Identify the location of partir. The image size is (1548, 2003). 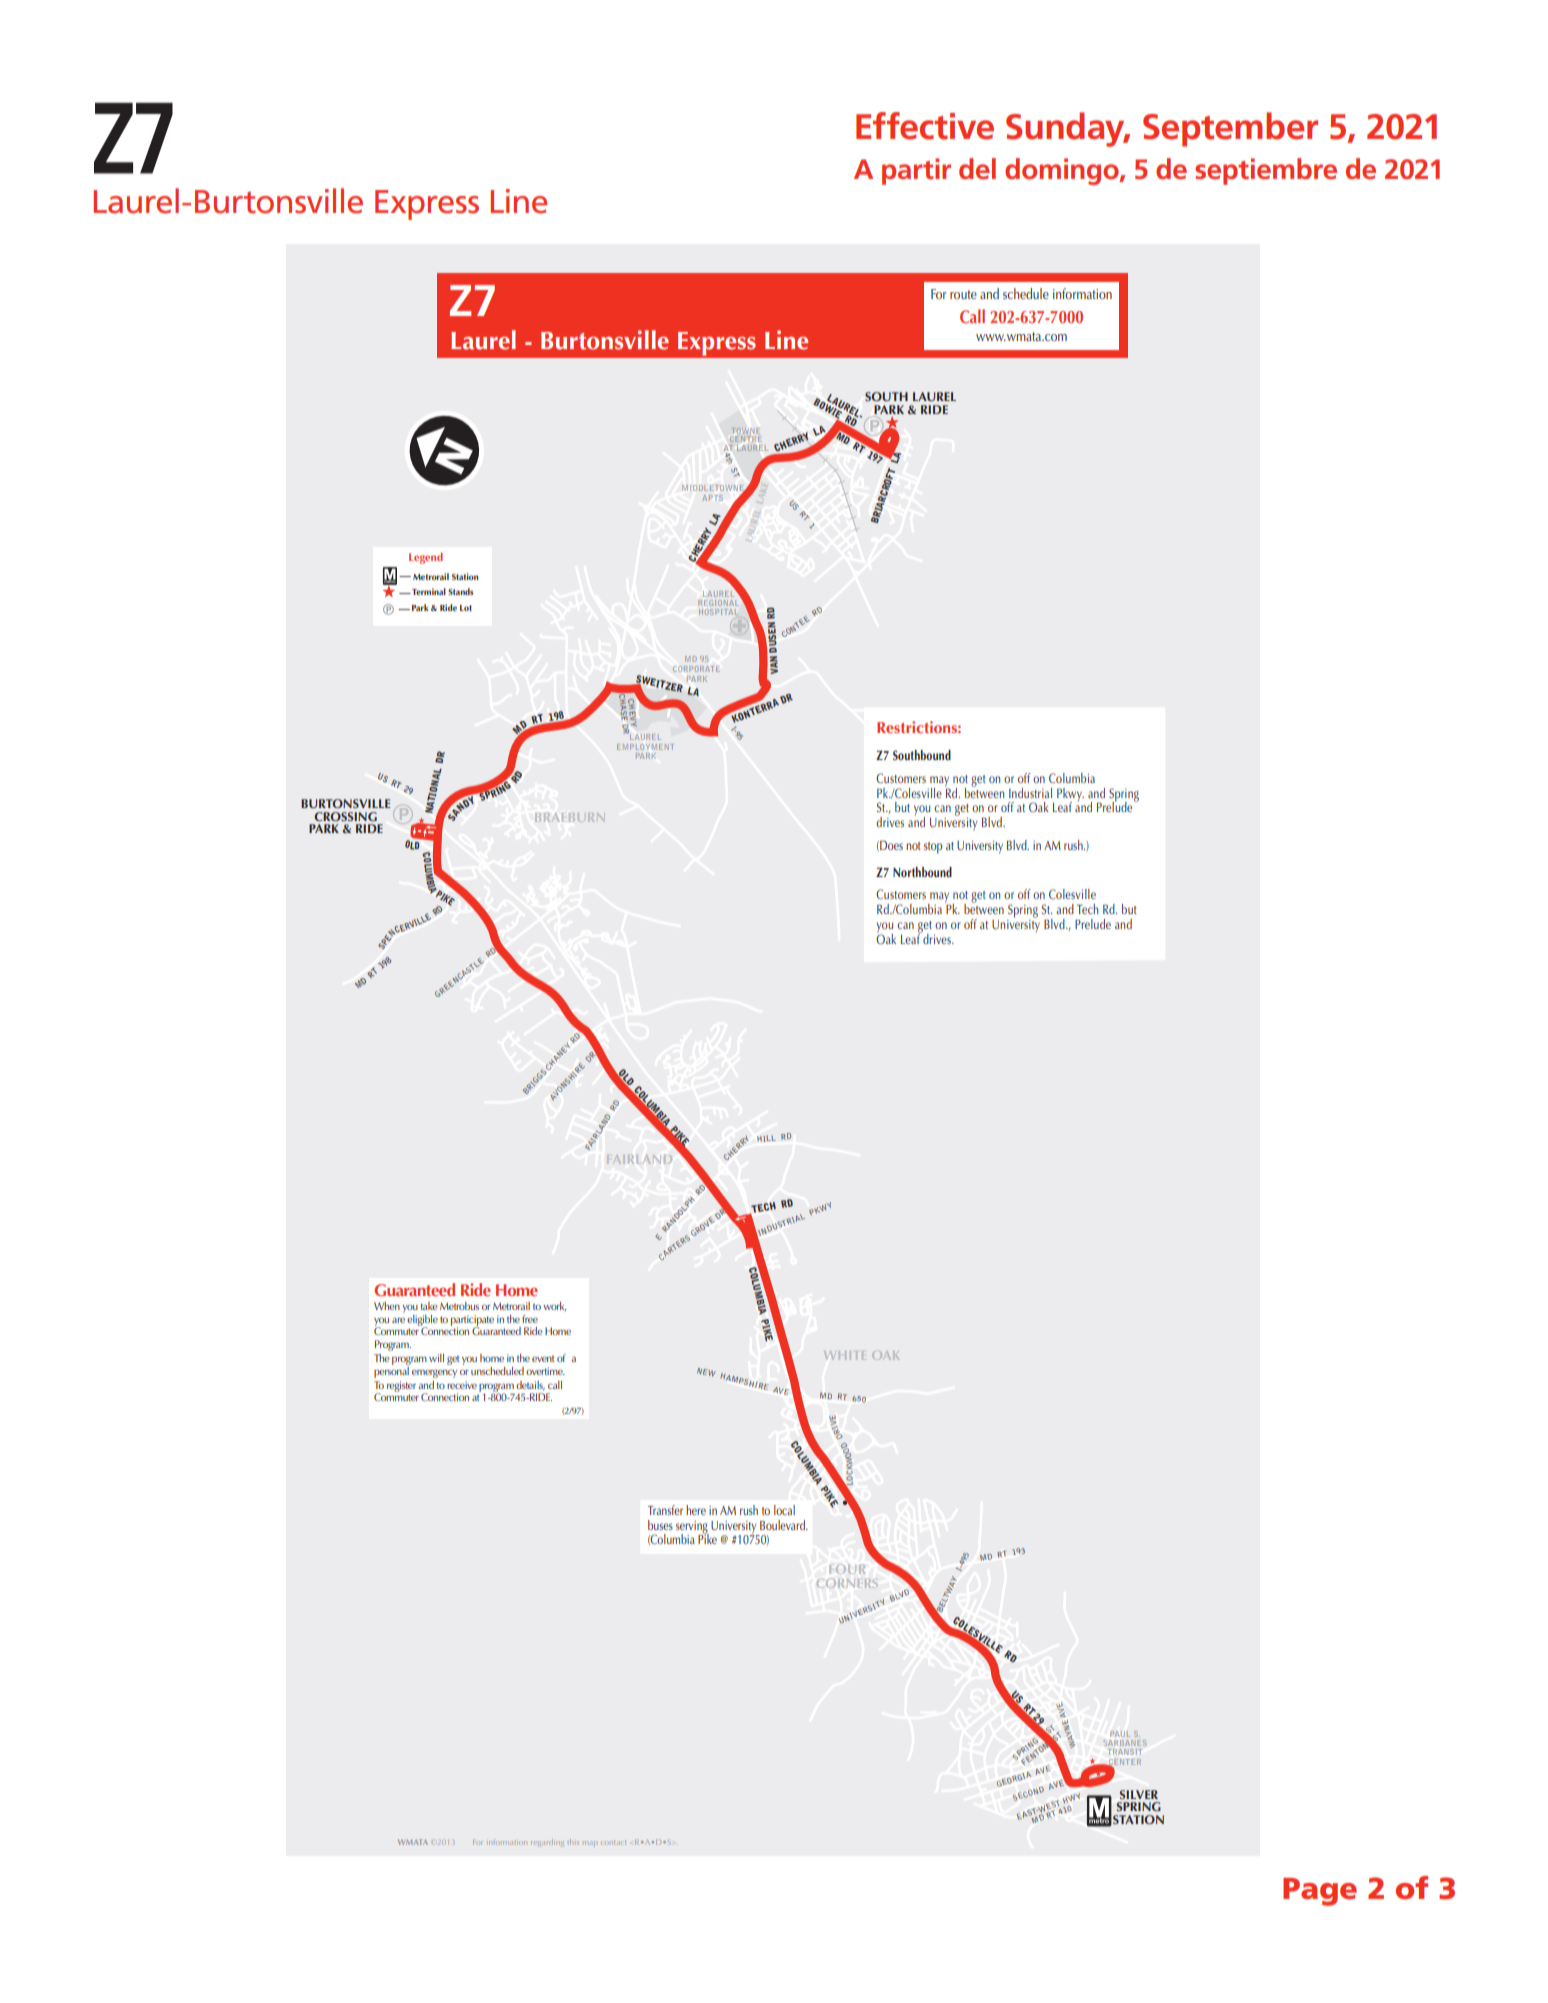
(916, 171).
